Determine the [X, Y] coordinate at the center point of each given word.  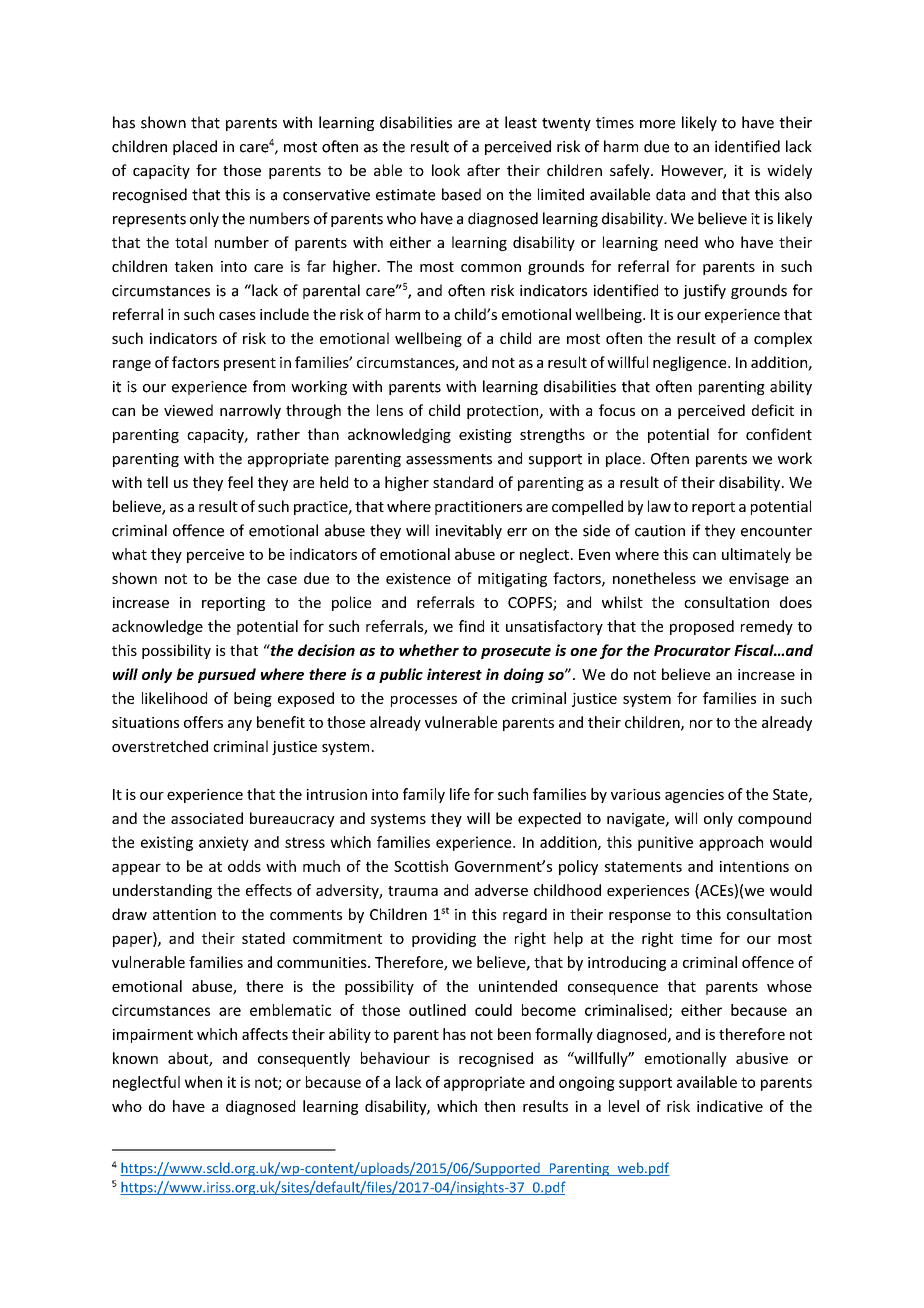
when [203, 1082]
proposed [702, 627]
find [471, 626]
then [499, 1106]
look [446, 170]
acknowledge [157, 627]
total [191, 242]
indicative [730, 1106]
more [657, 124]
